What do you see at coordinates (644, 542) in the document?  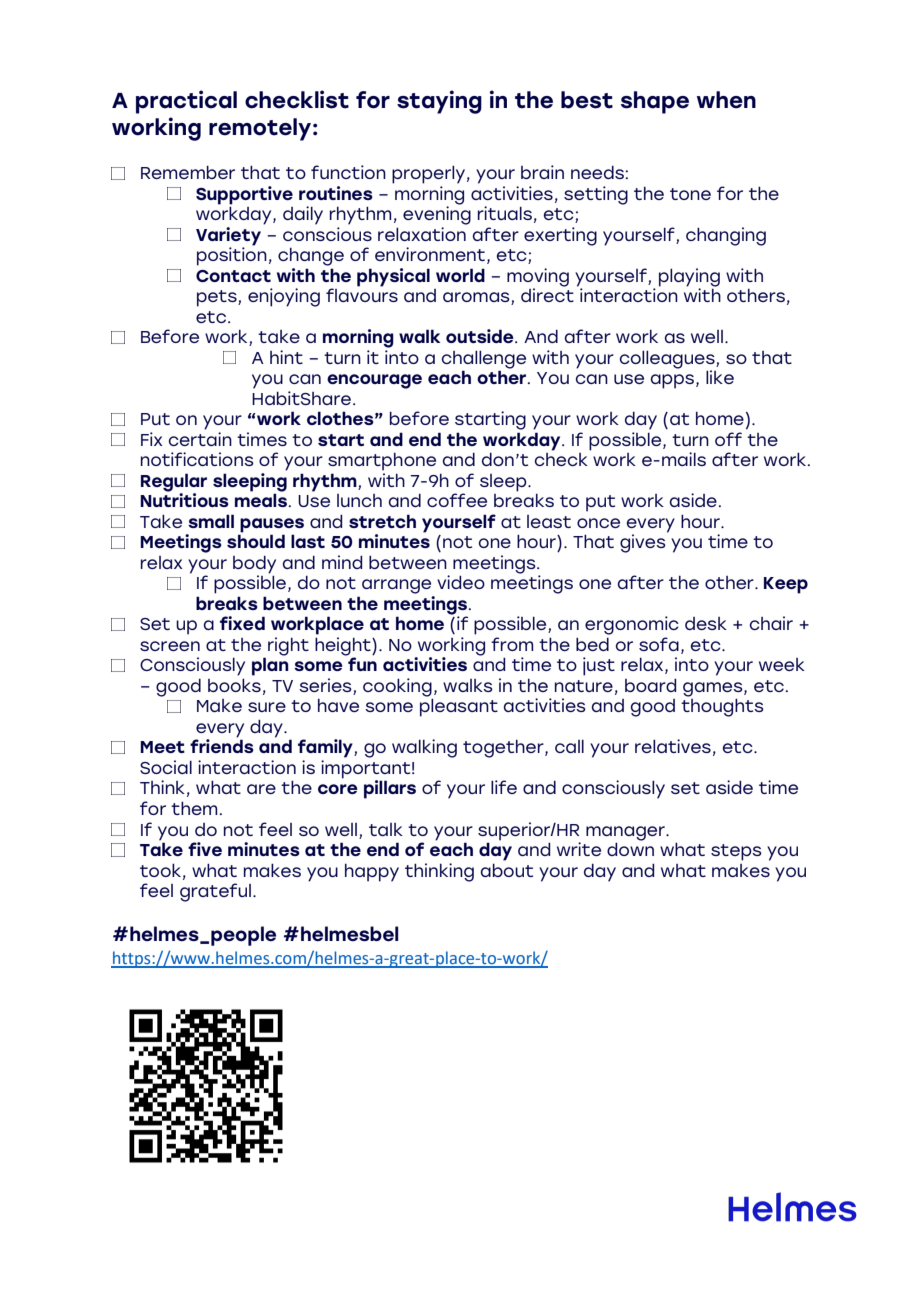 I see `gives` at bounding box center [644, 542].
